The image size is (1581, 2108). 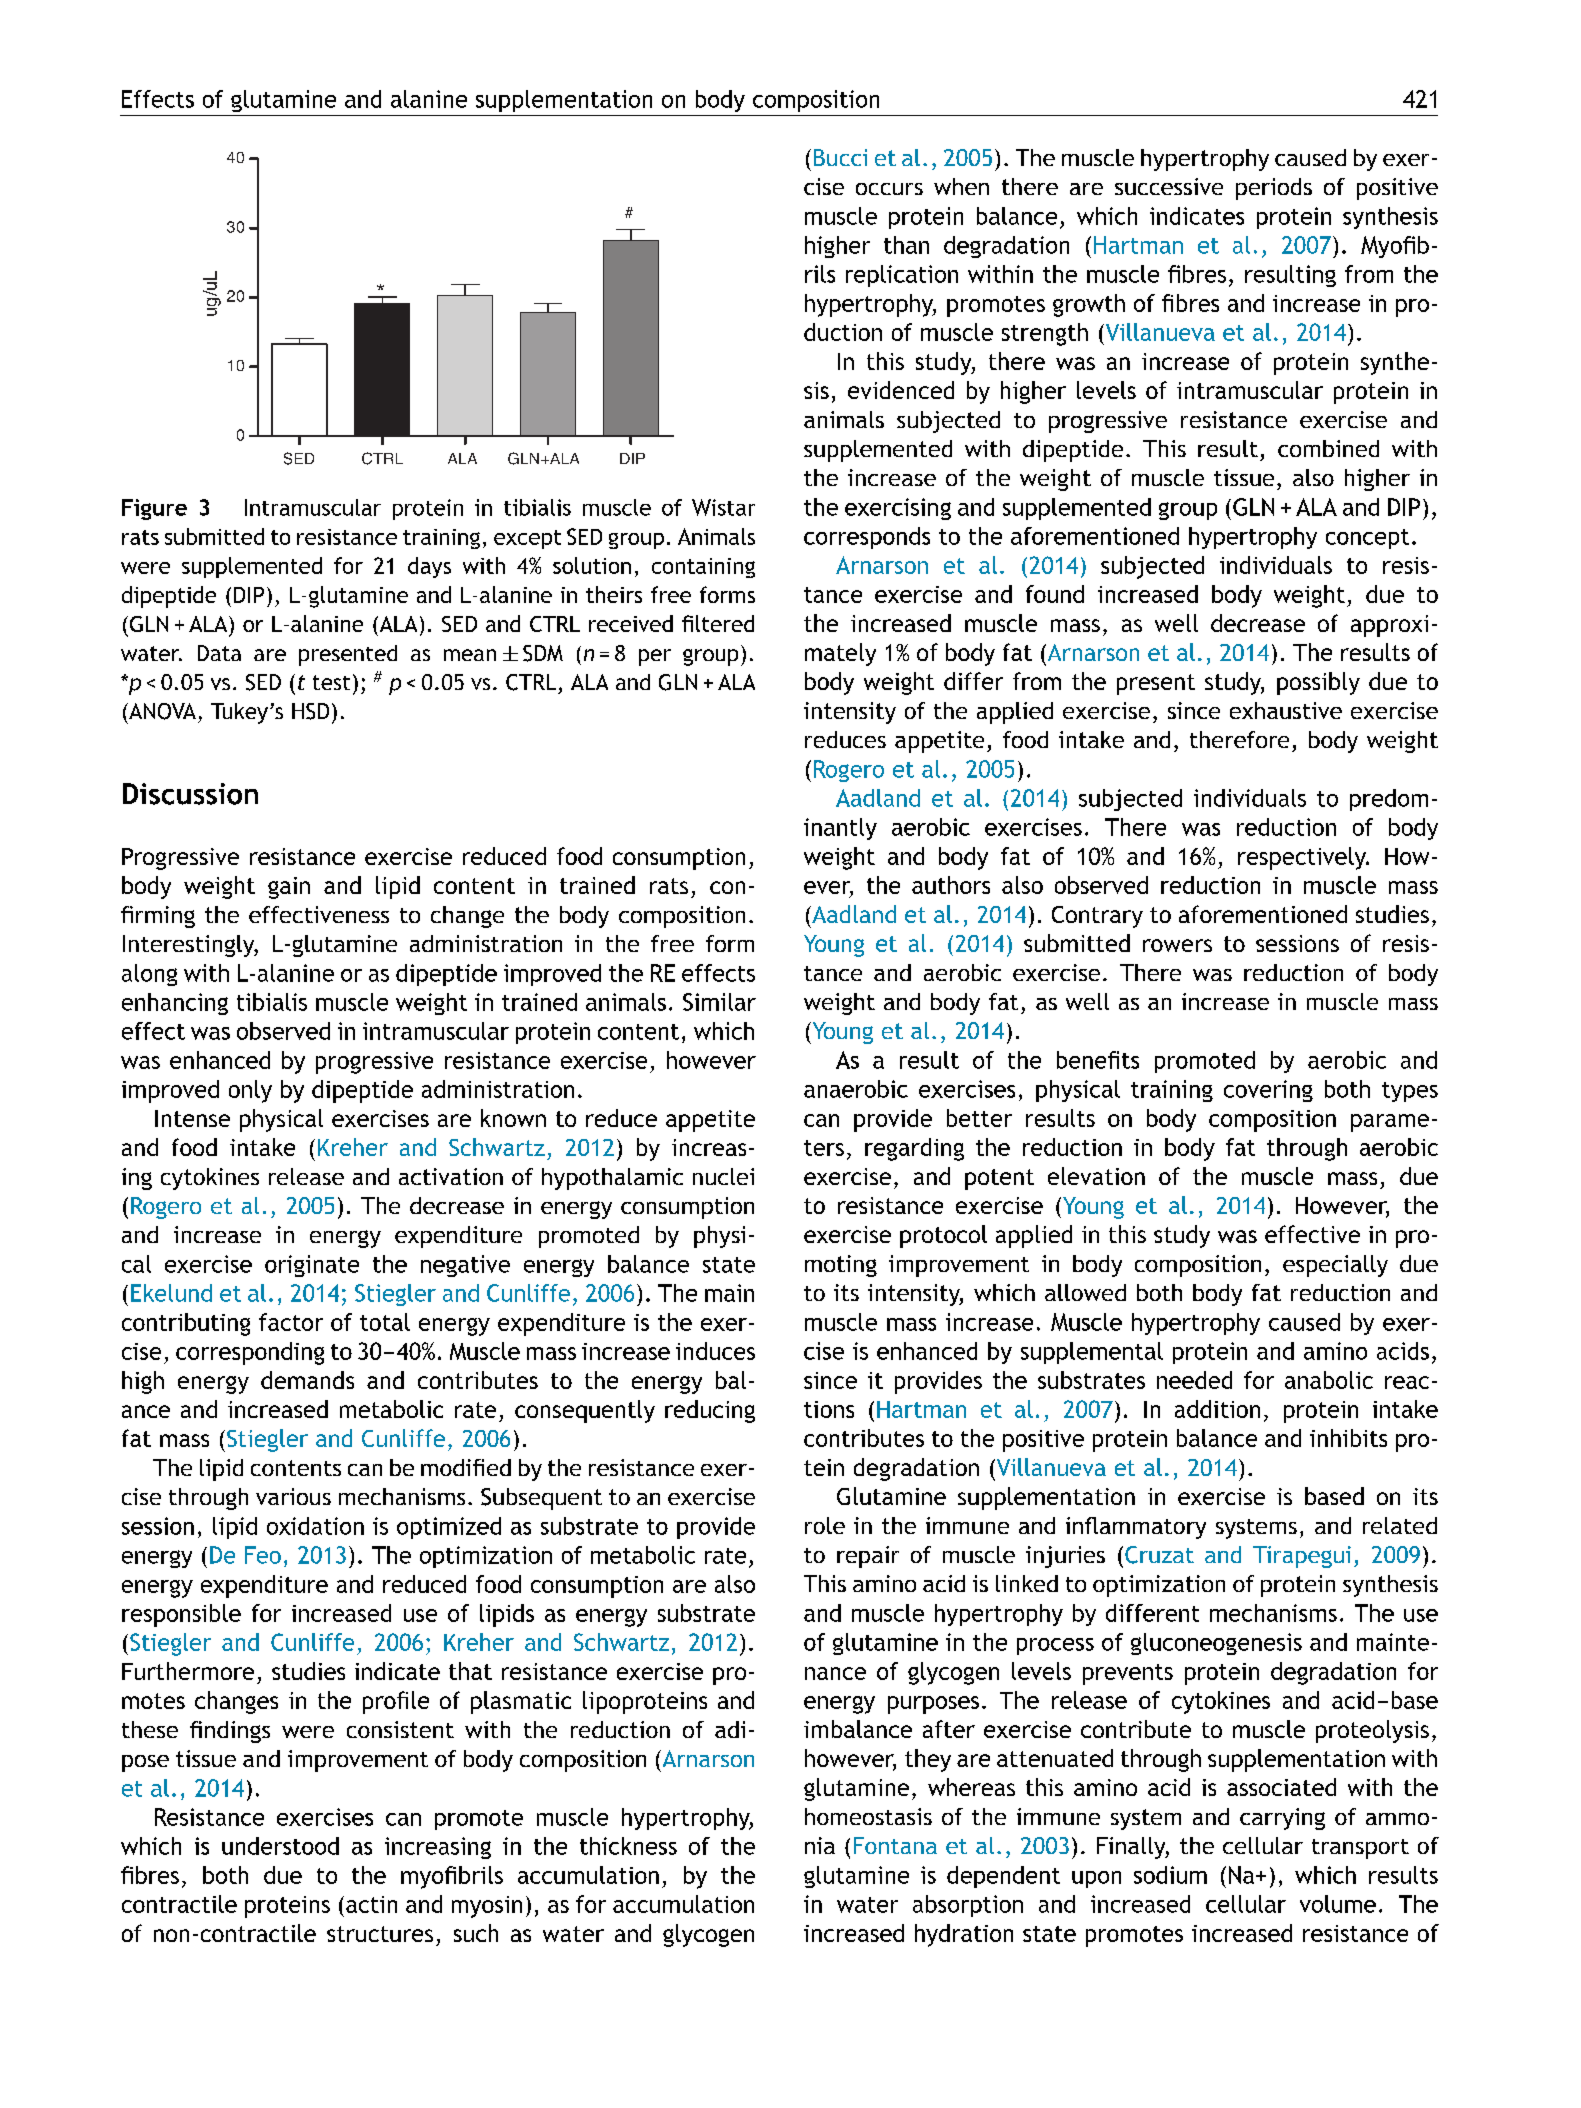 What do you see at coordinates (1268, 1091) in the page?
I see `covering` at bounding box center [1268, 1091].
